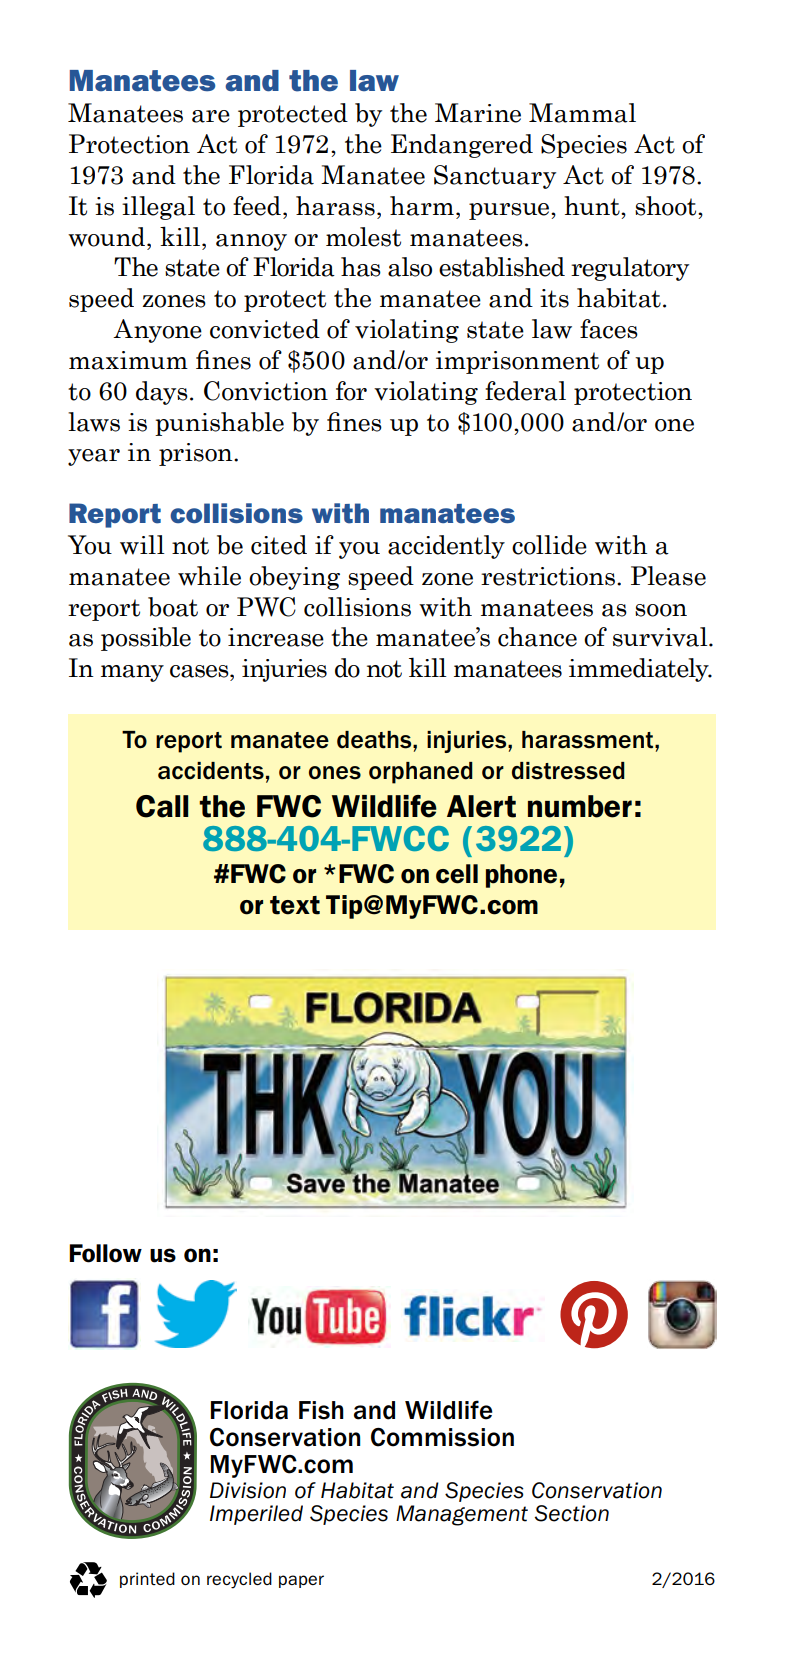 The width and height of the document is (786, 1665). Describe the element at coordinates (422, 206) in the document. I see `harm` at that location.
